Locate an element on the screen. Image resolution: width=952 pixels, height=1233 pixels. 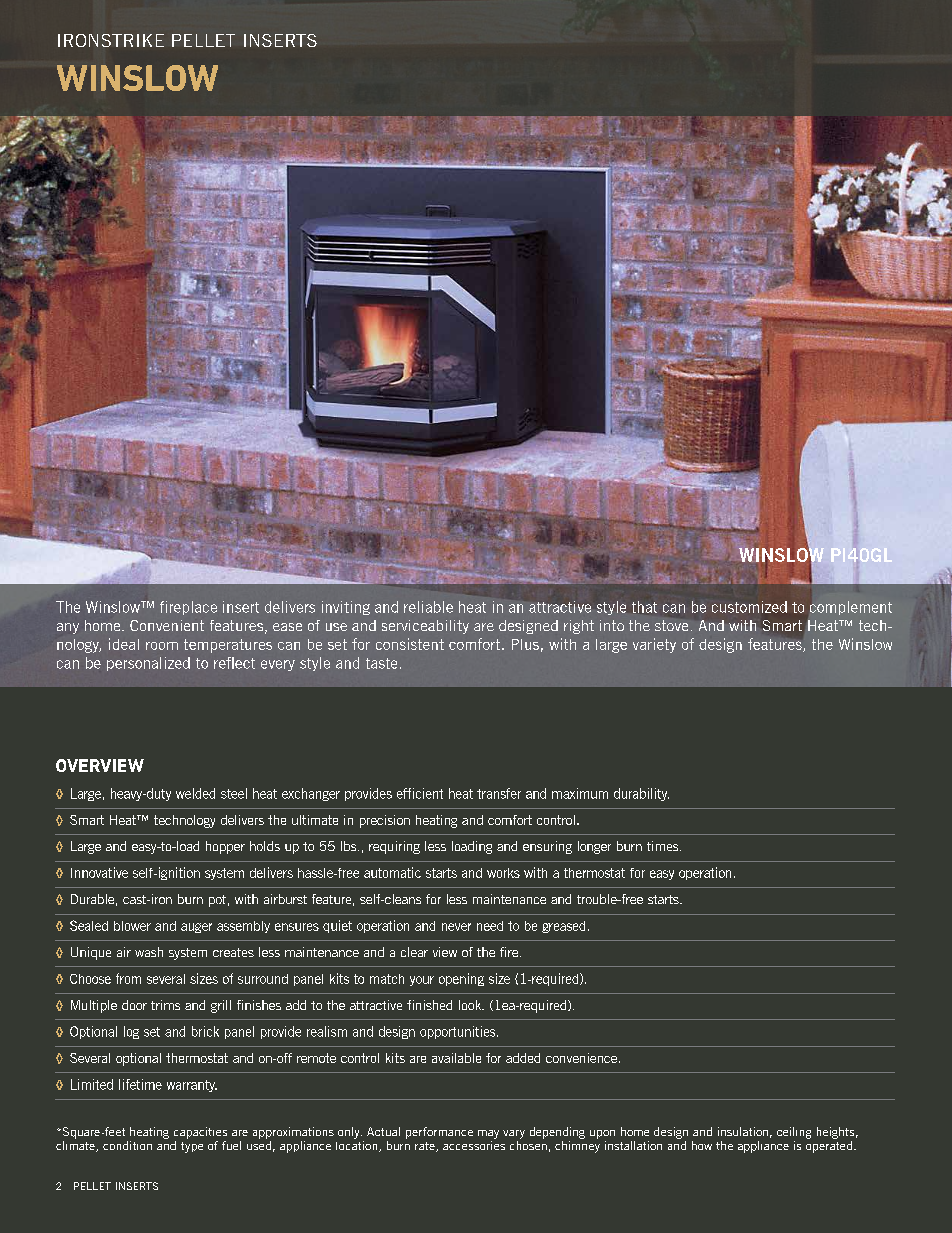
capacities is located at coordinates (200, 1133).
